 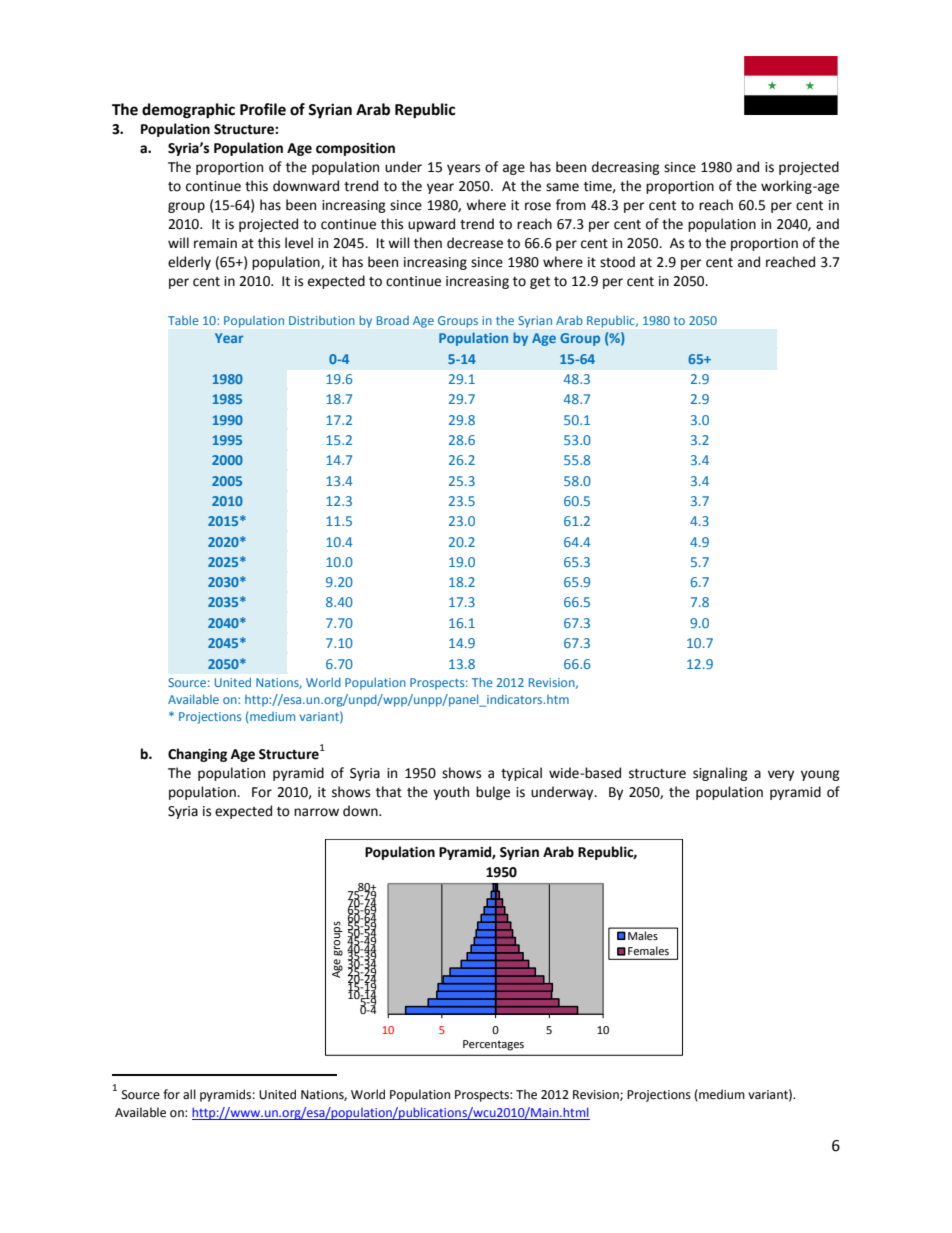 I want to click on typical, so click(x=521, y=774).
